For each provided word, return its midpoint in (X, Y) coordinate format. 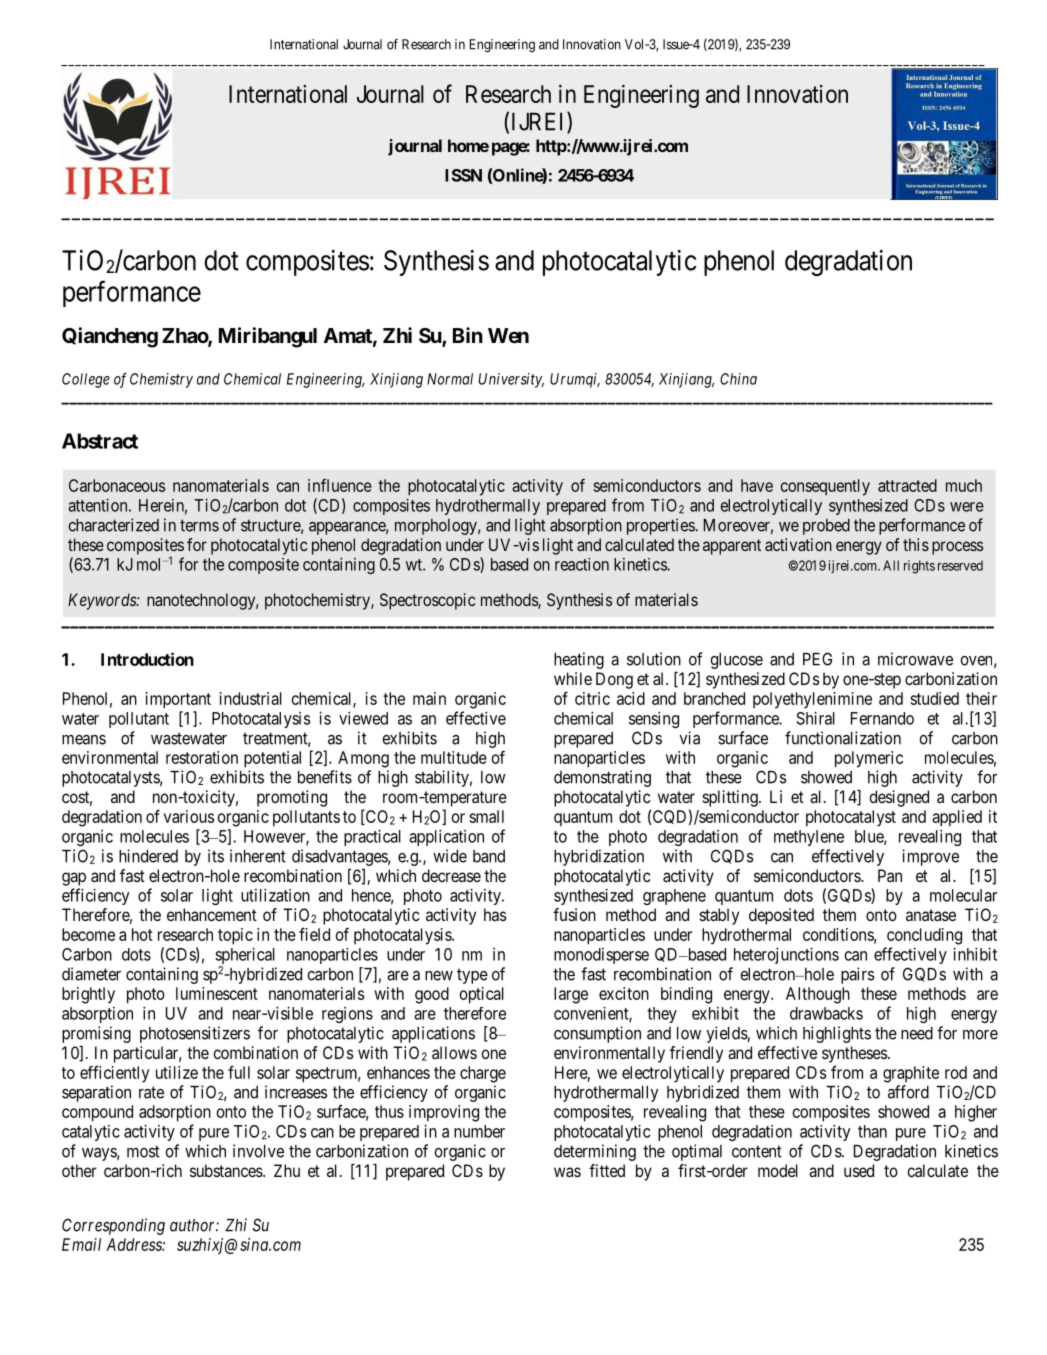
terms (199, 525)
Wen (508, 335)
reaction (582, 564)
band (489, 856)
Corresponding (113, 1226)
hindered (148, 856)
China (738, 379)
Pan (890, 875)
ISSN (463, 175)
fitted (607, 1170)
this (916, 544)
